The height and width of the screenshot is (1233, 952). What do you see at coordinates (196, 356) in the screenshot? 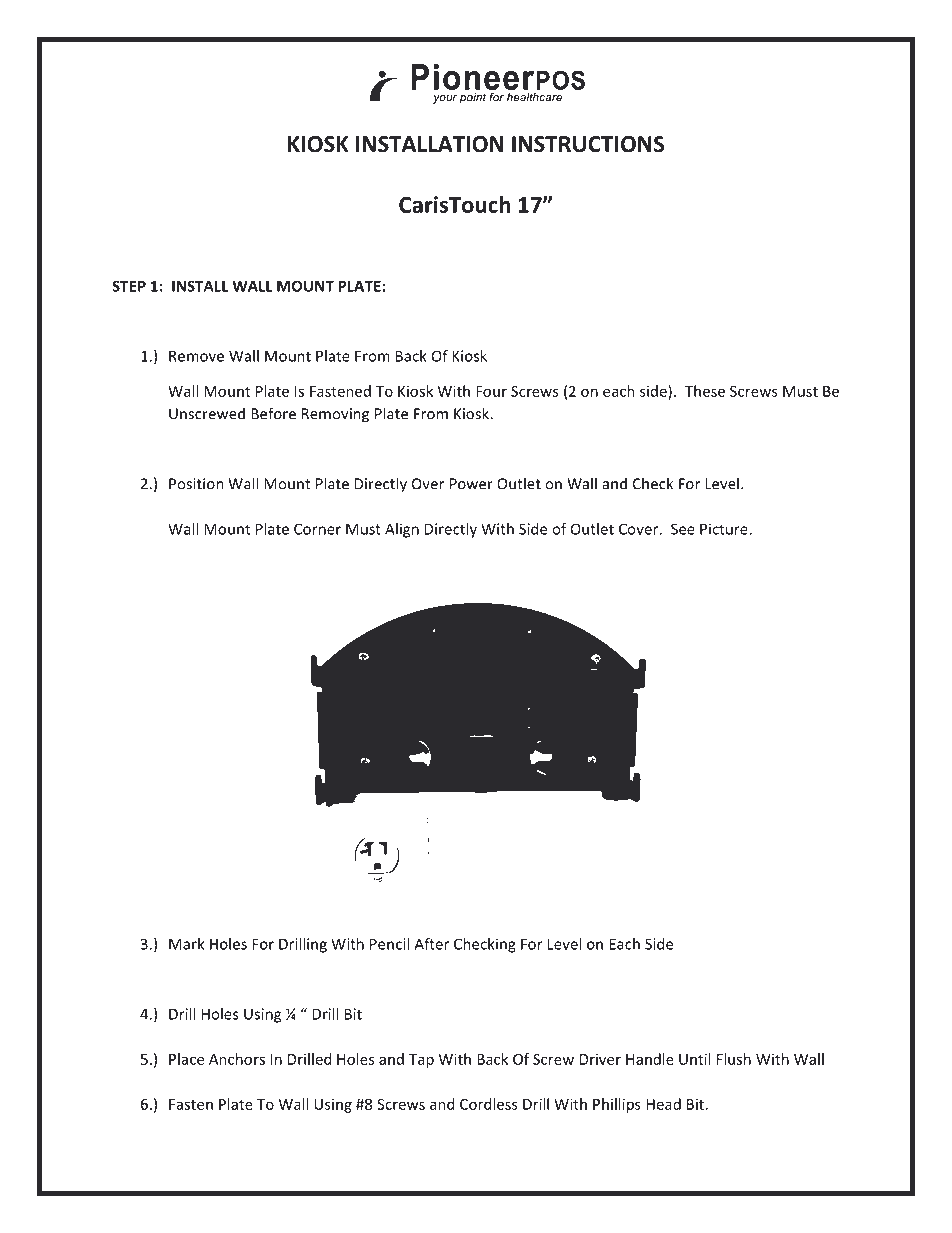
I see `Remove` at bounding box center [196, 356].
